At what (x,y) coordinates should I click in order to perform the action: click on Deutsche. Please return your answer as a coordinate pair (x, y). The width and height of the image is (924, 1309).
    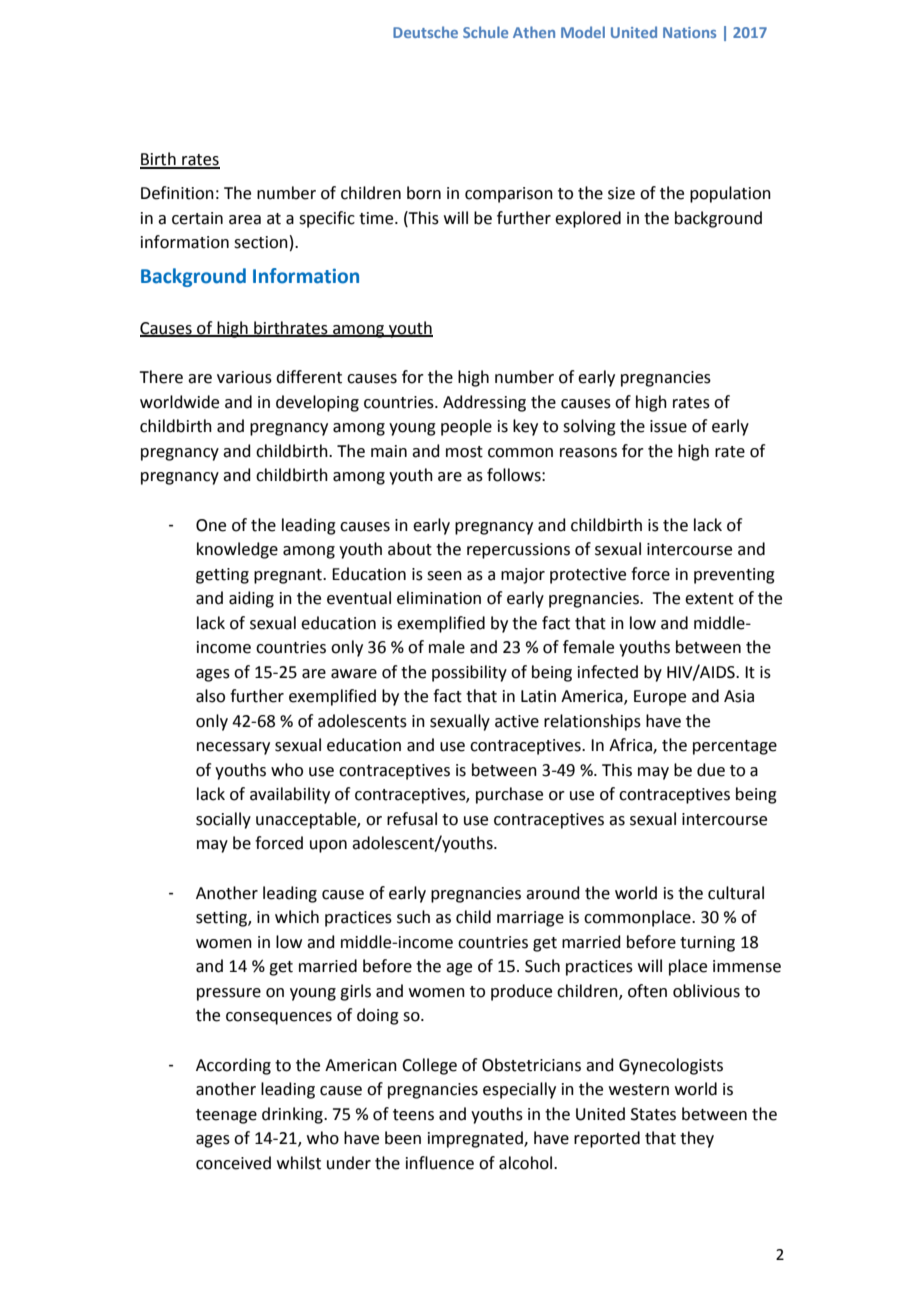
    Looking at the image, I should click on (425, 32).
